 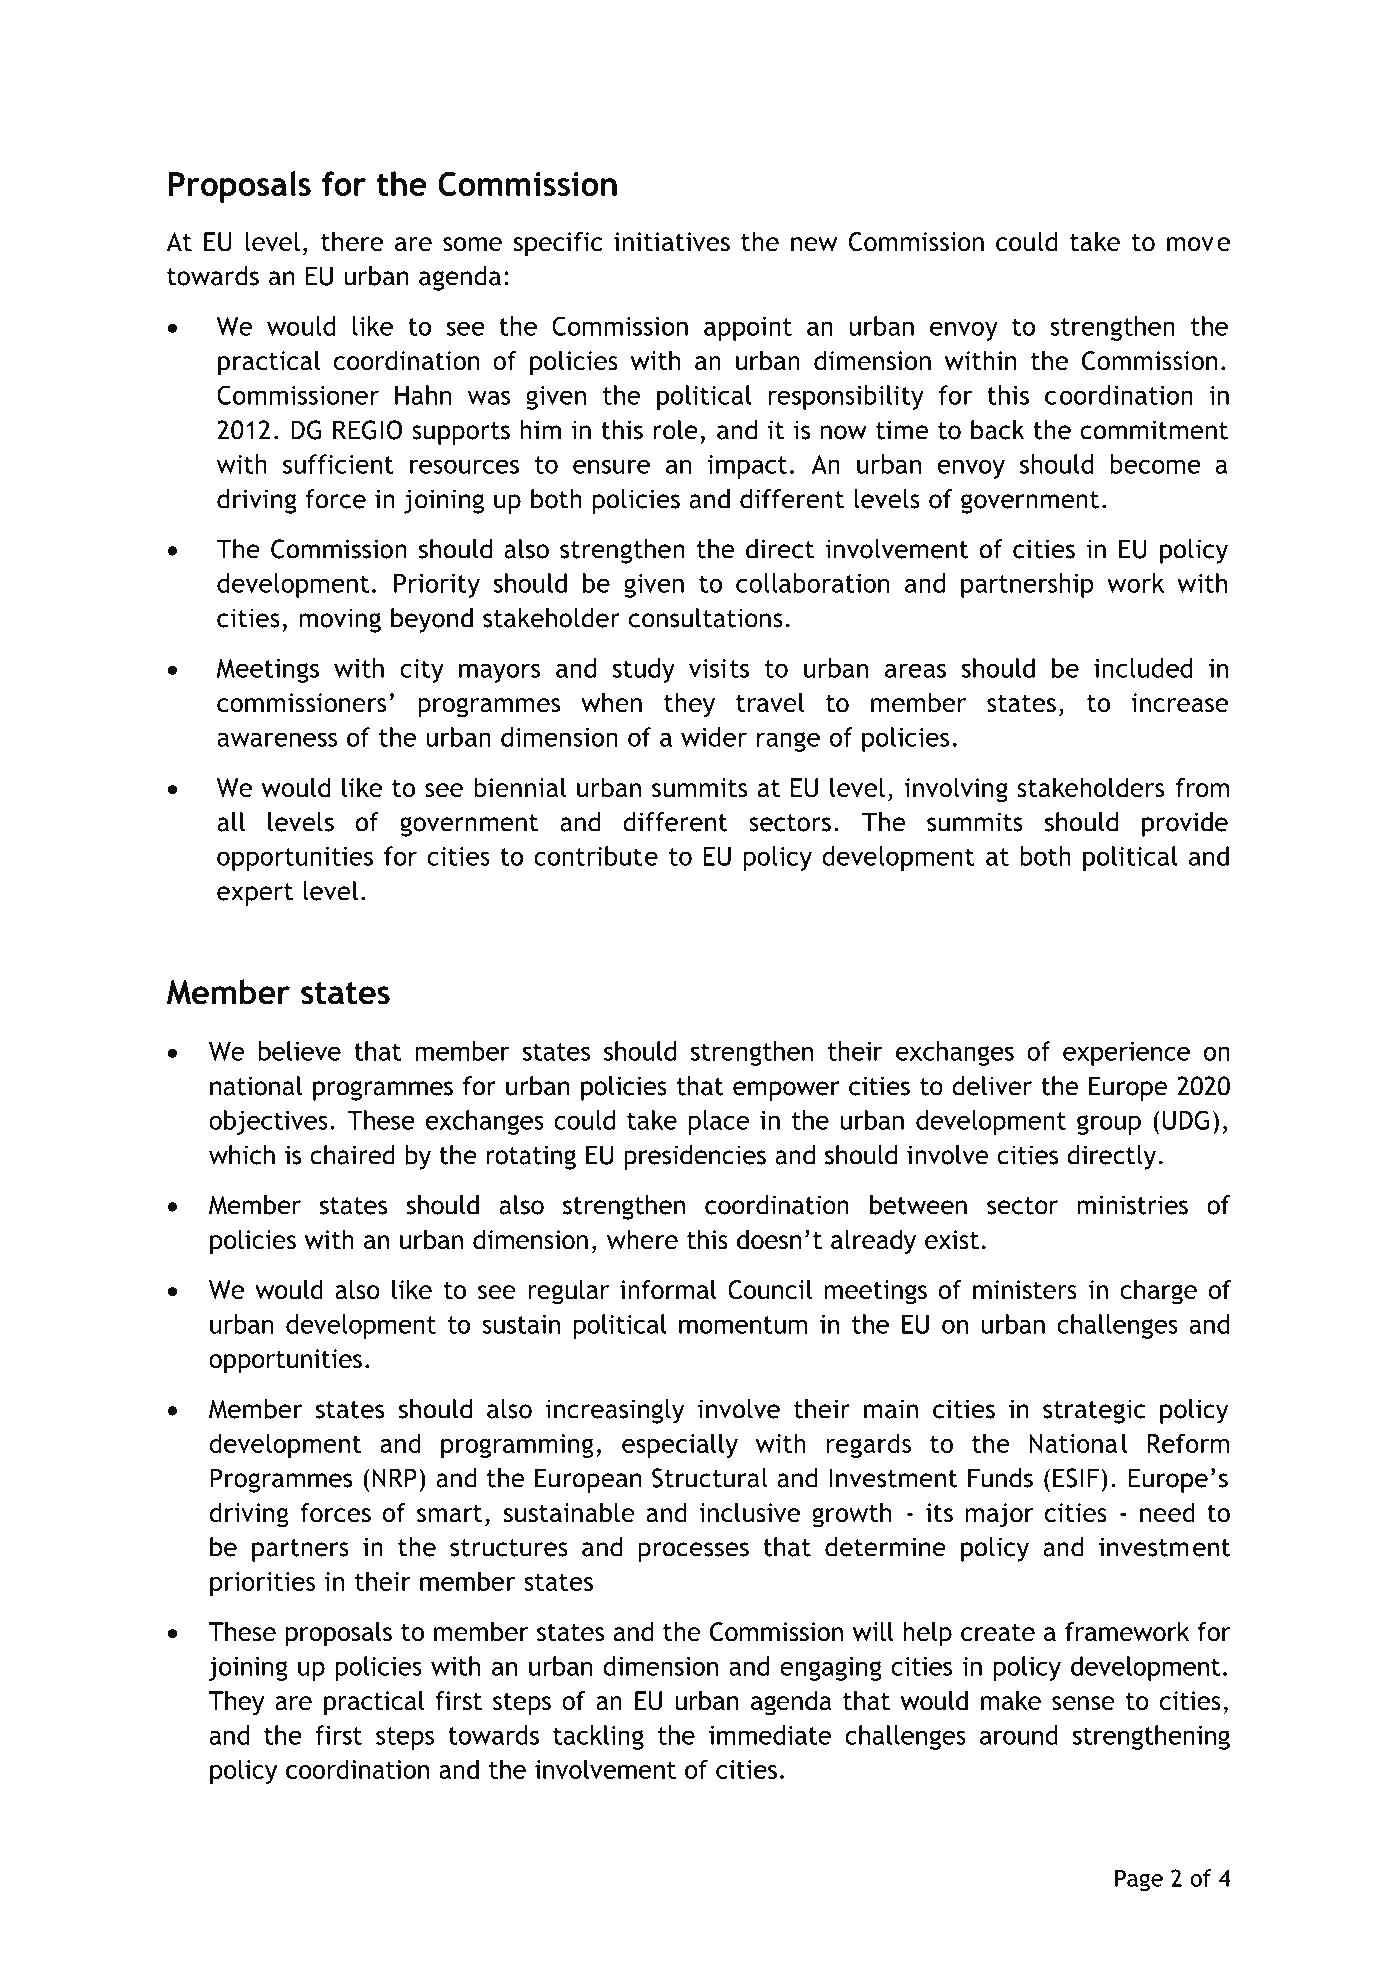 What do you see at coordinates (598, 1737) in the screenshot?
I see `tackling` at bounding box center [598, 1737].
